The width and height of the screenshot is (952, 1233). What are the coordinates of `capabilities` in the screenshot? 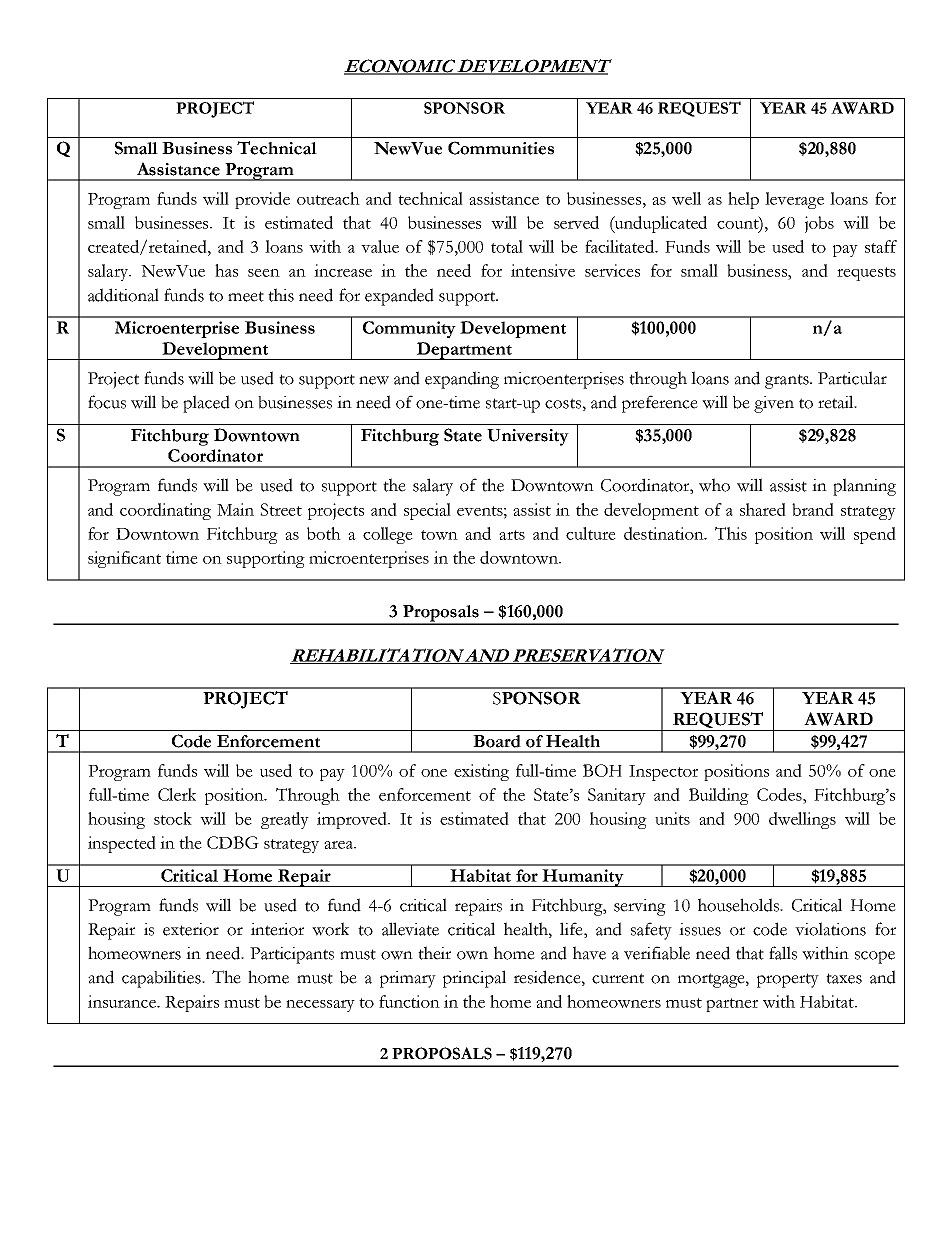 It's located at (162, 979).
